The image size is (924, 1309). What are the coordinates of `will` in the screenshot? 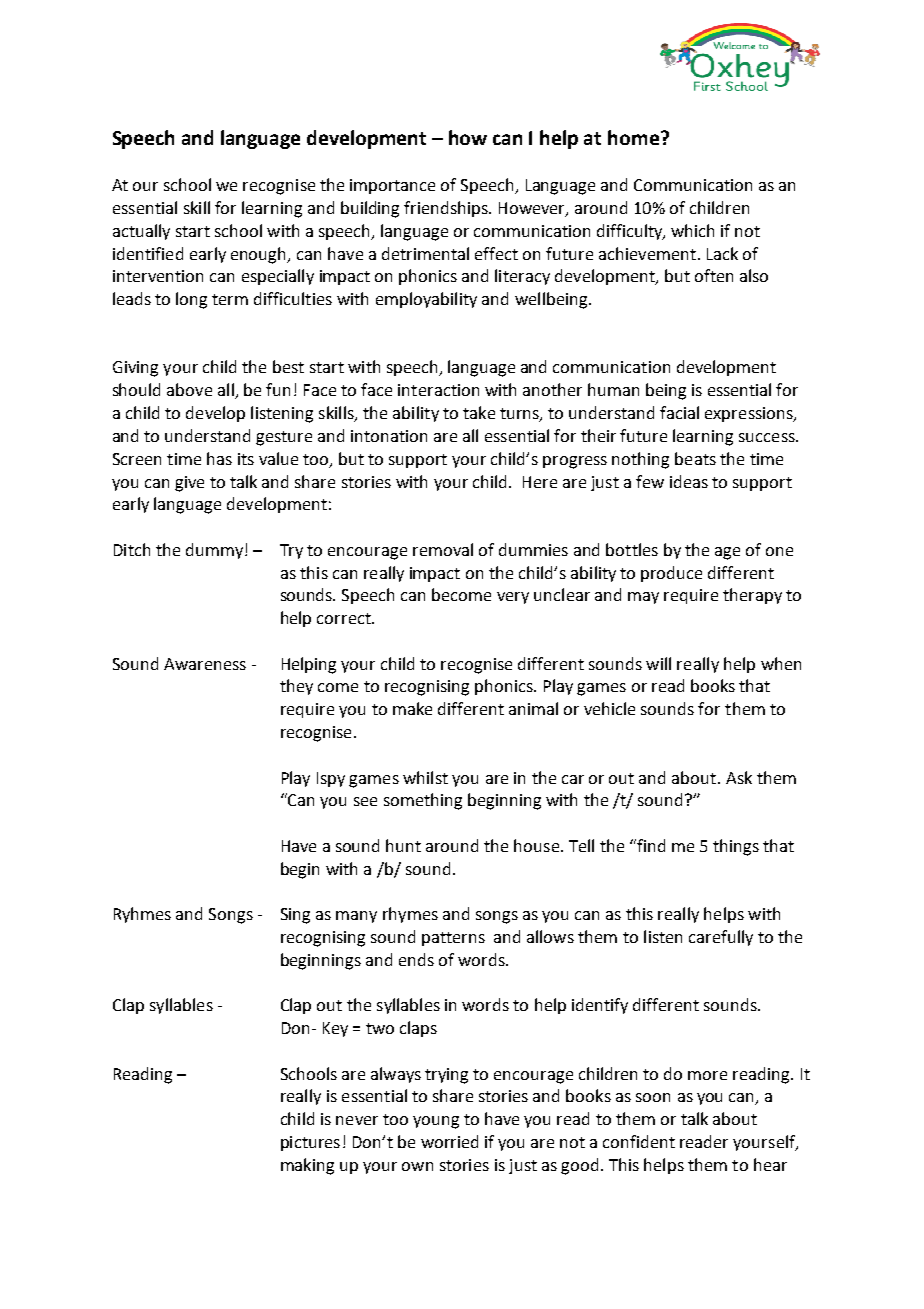 It's located at (658, 663).
